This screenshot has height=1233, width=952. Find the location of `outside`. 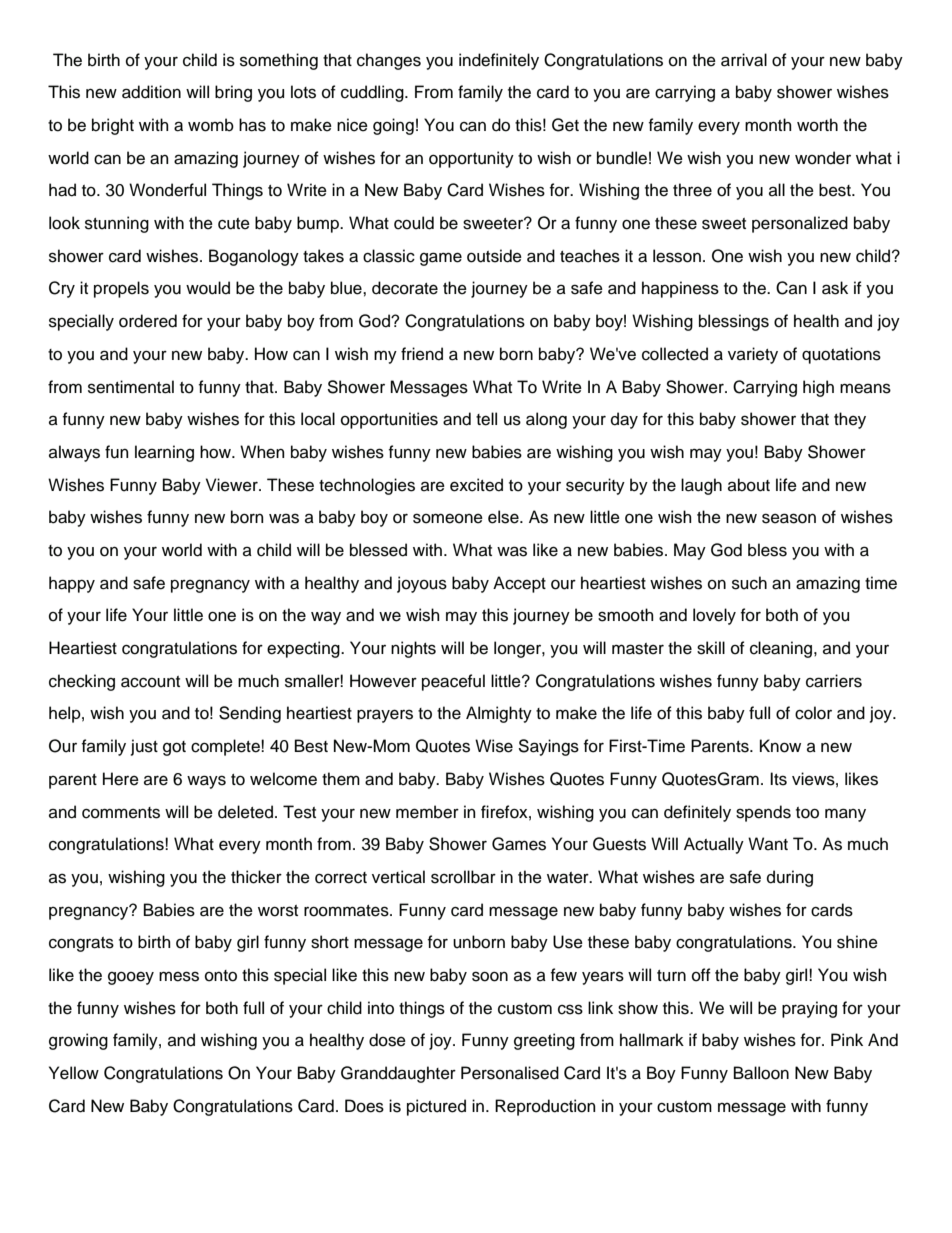

outside is located at coordinates (494, 256).
